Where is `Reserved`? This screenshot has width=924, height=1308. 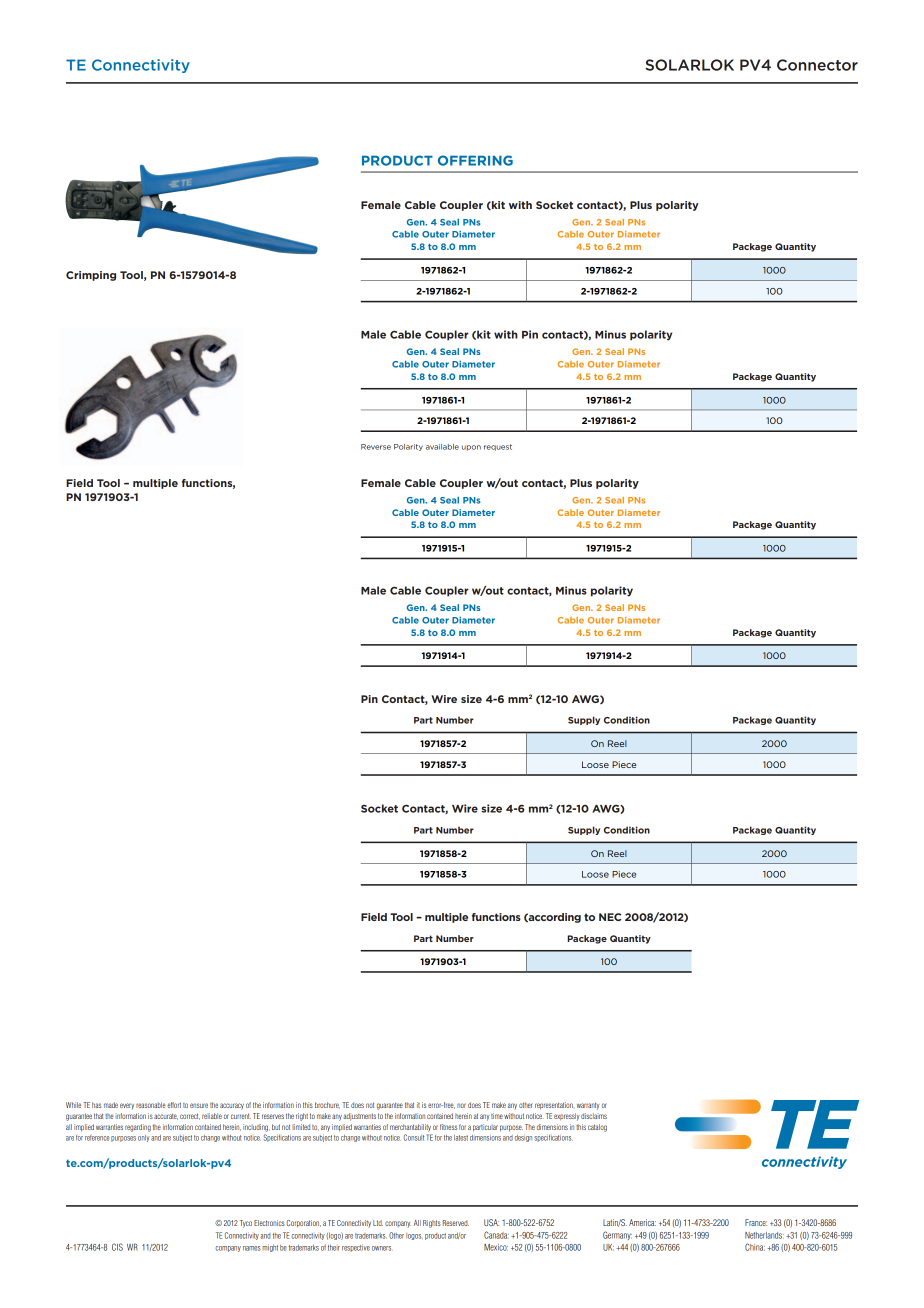
Reserved is located at coordinates (456, 1223).
